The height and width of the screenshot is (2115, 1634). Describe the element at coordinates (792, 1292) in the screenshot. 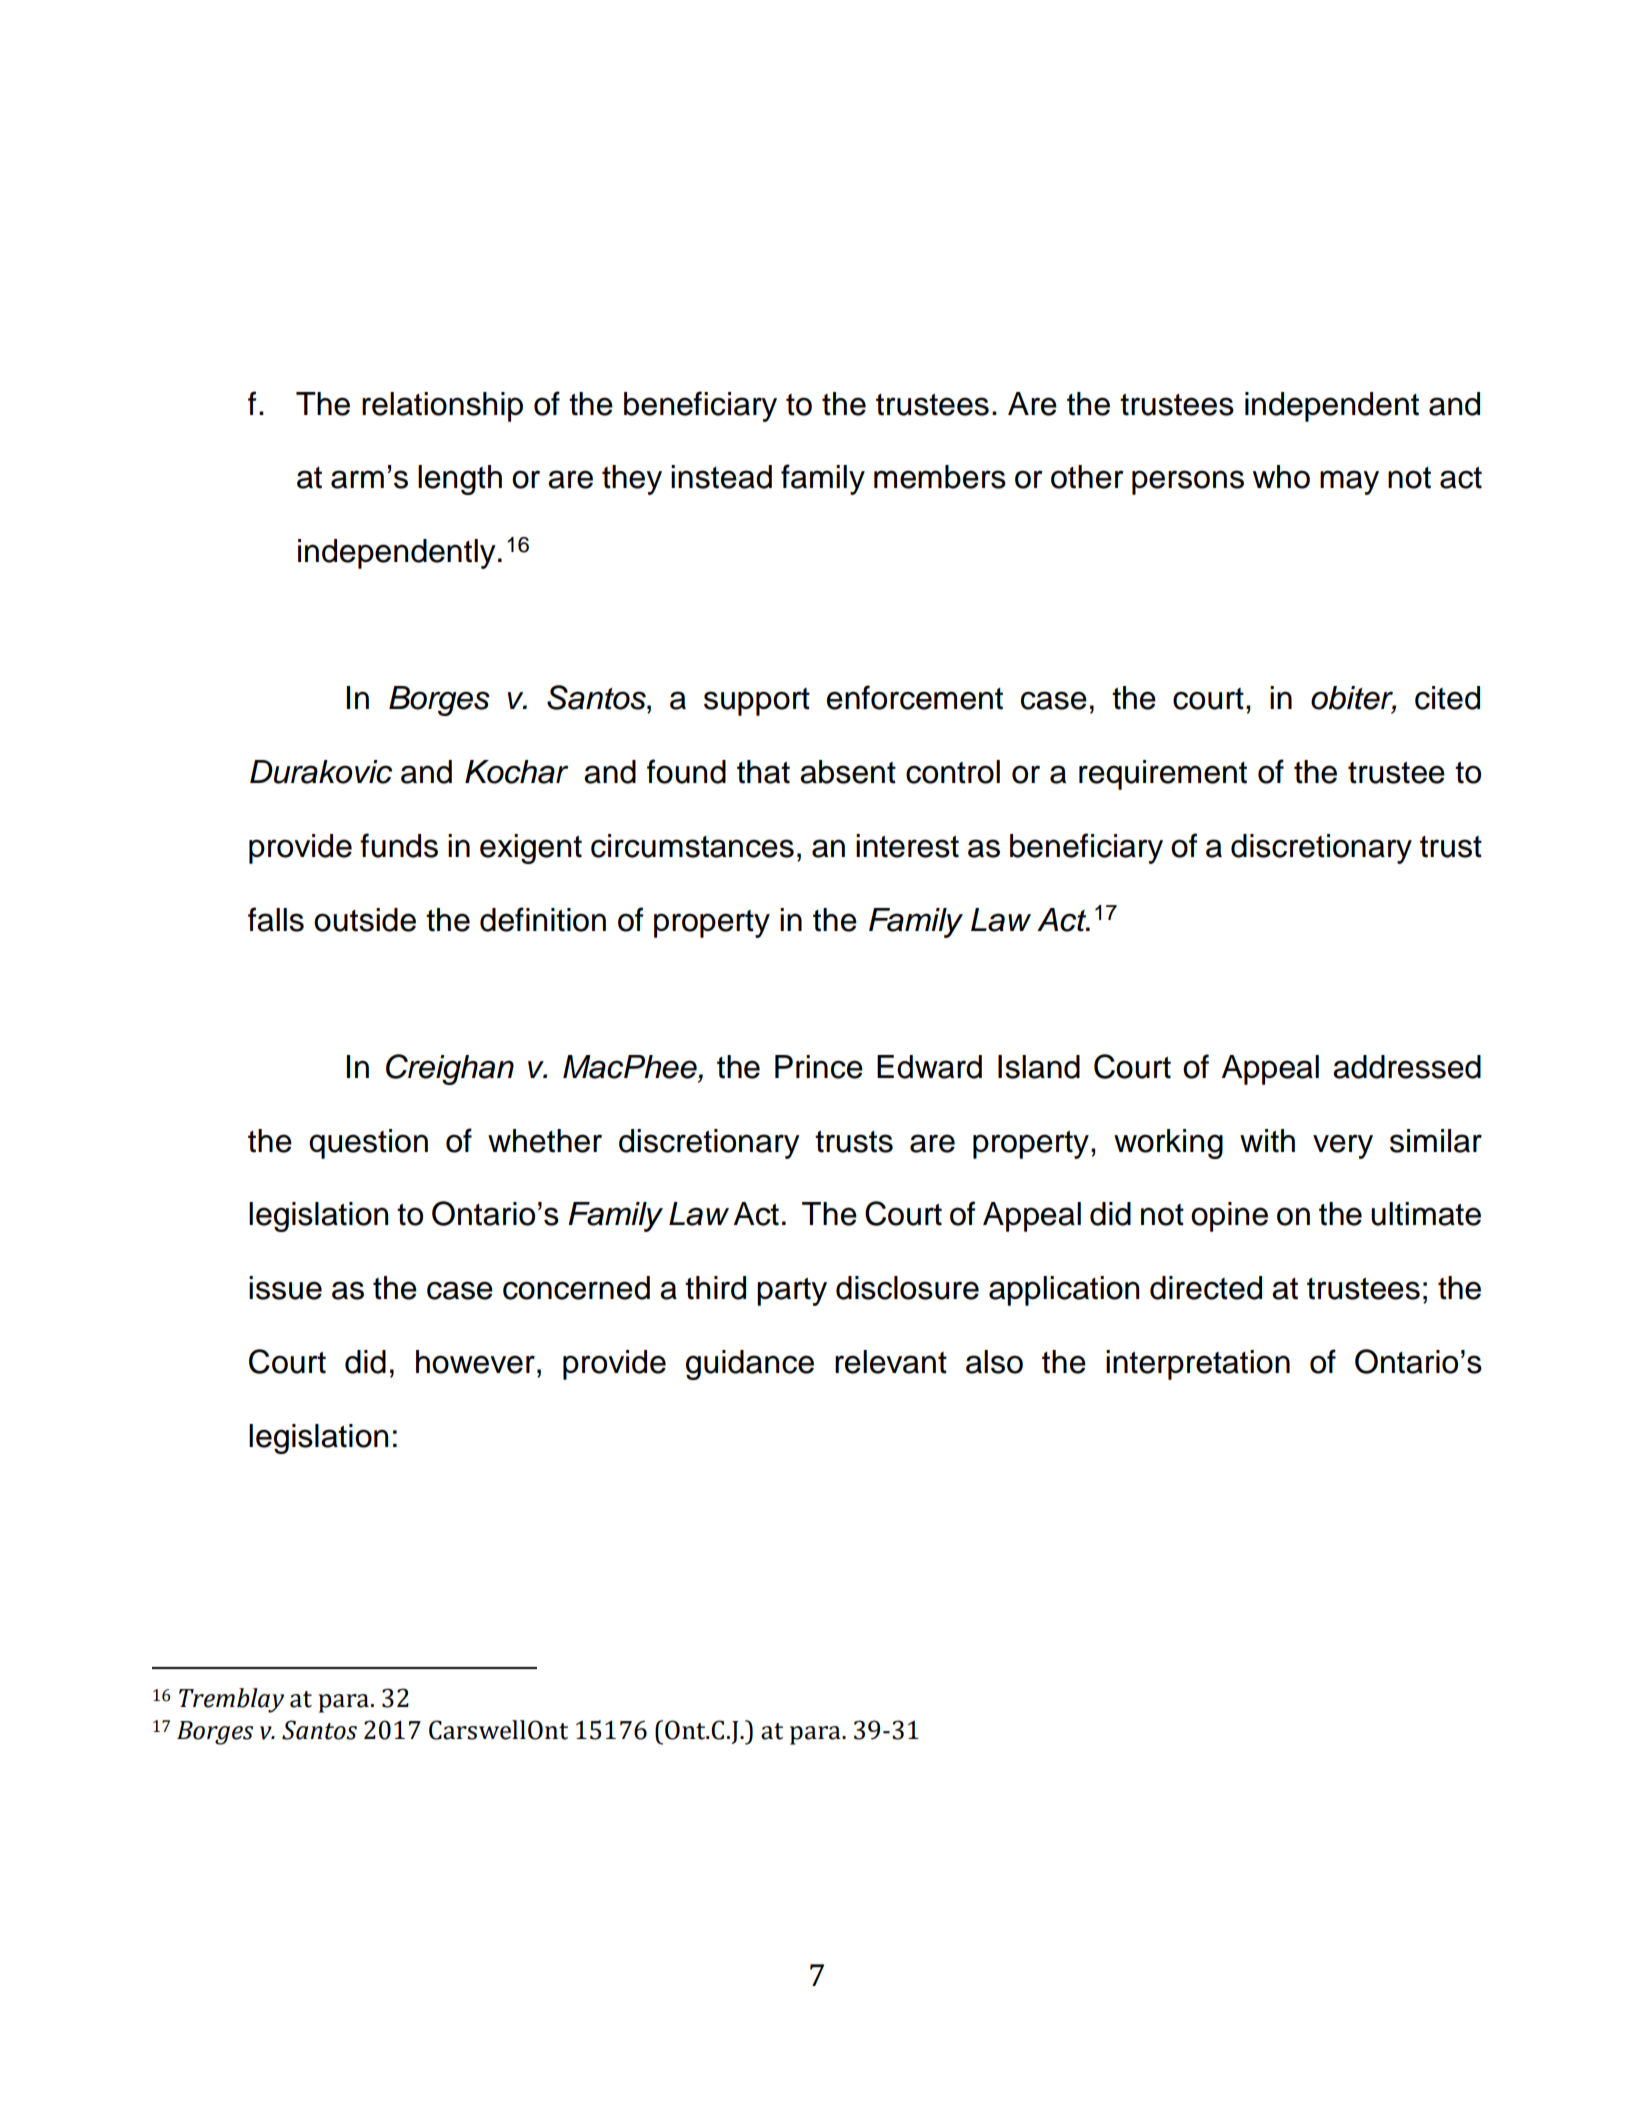

I see `party` at that location.
